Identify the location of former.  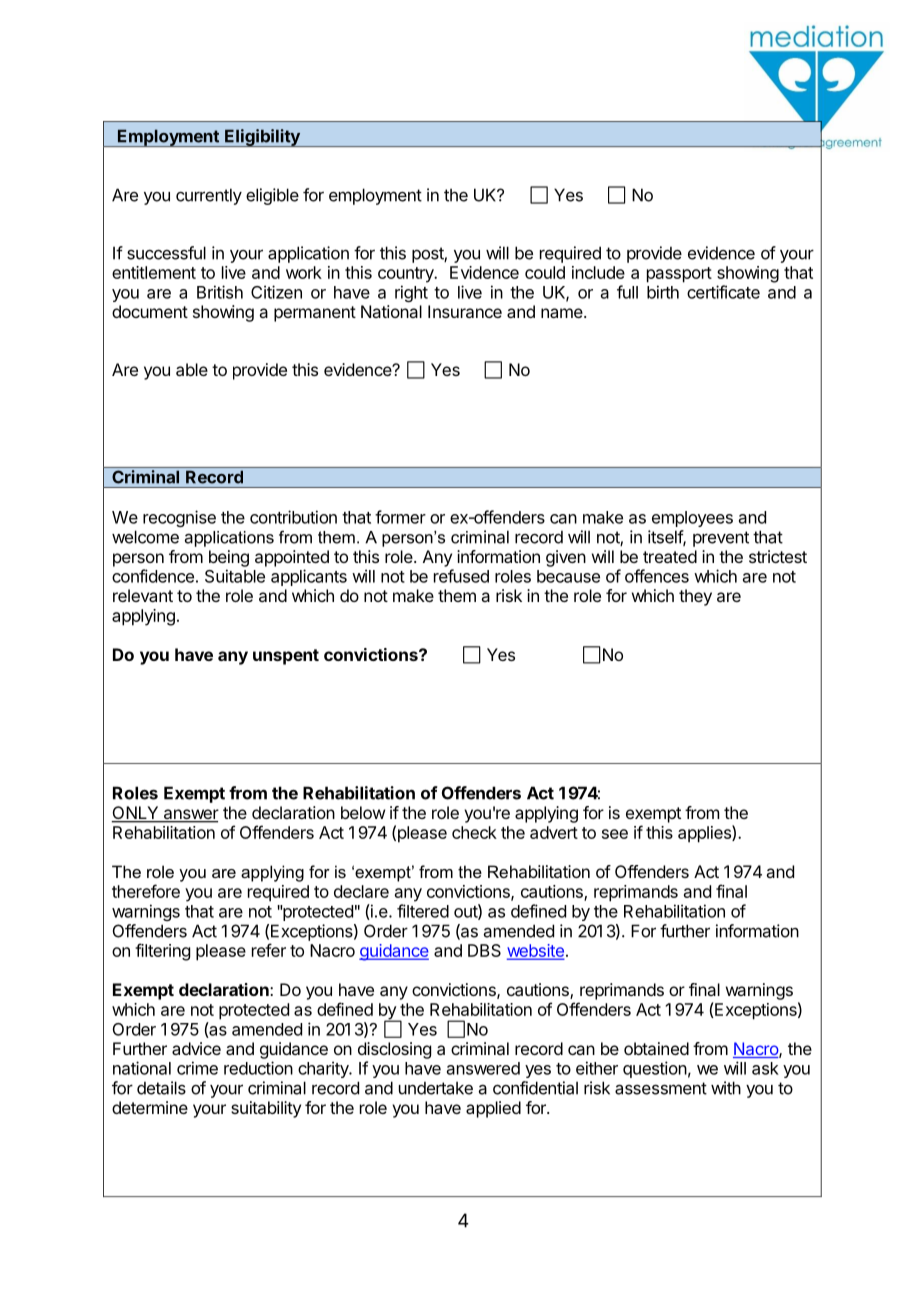
(400, 517).
